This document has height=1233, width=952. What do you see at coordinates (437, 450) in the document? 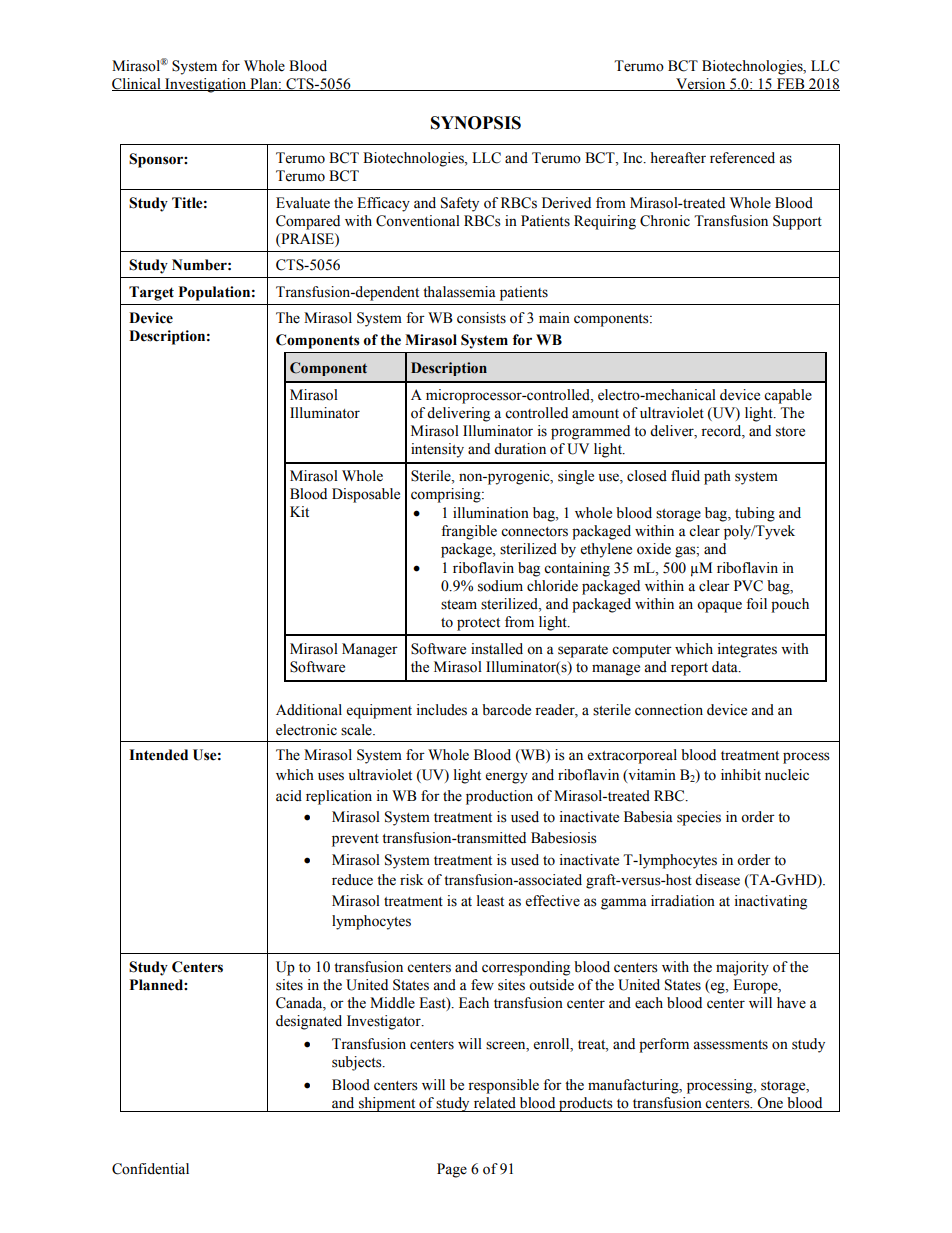
I see `intensity` at bounding box center [437, 450].
